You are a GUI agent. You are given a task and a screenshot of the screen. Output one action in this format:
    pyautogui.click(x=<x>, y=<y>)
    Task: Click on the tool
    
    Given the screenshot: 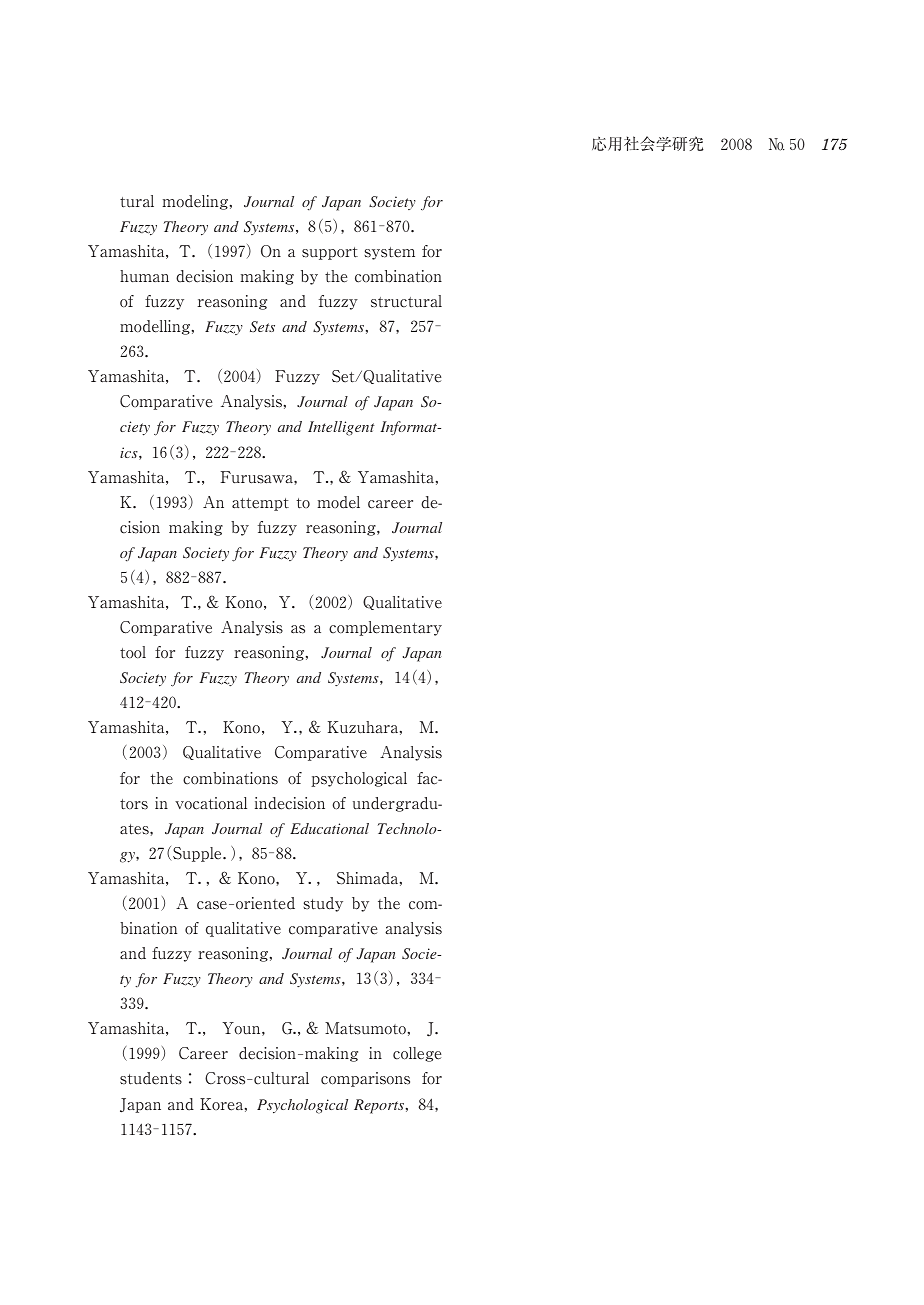 What is the action you would take?
    pyautogui.click(x=133, y=652)
